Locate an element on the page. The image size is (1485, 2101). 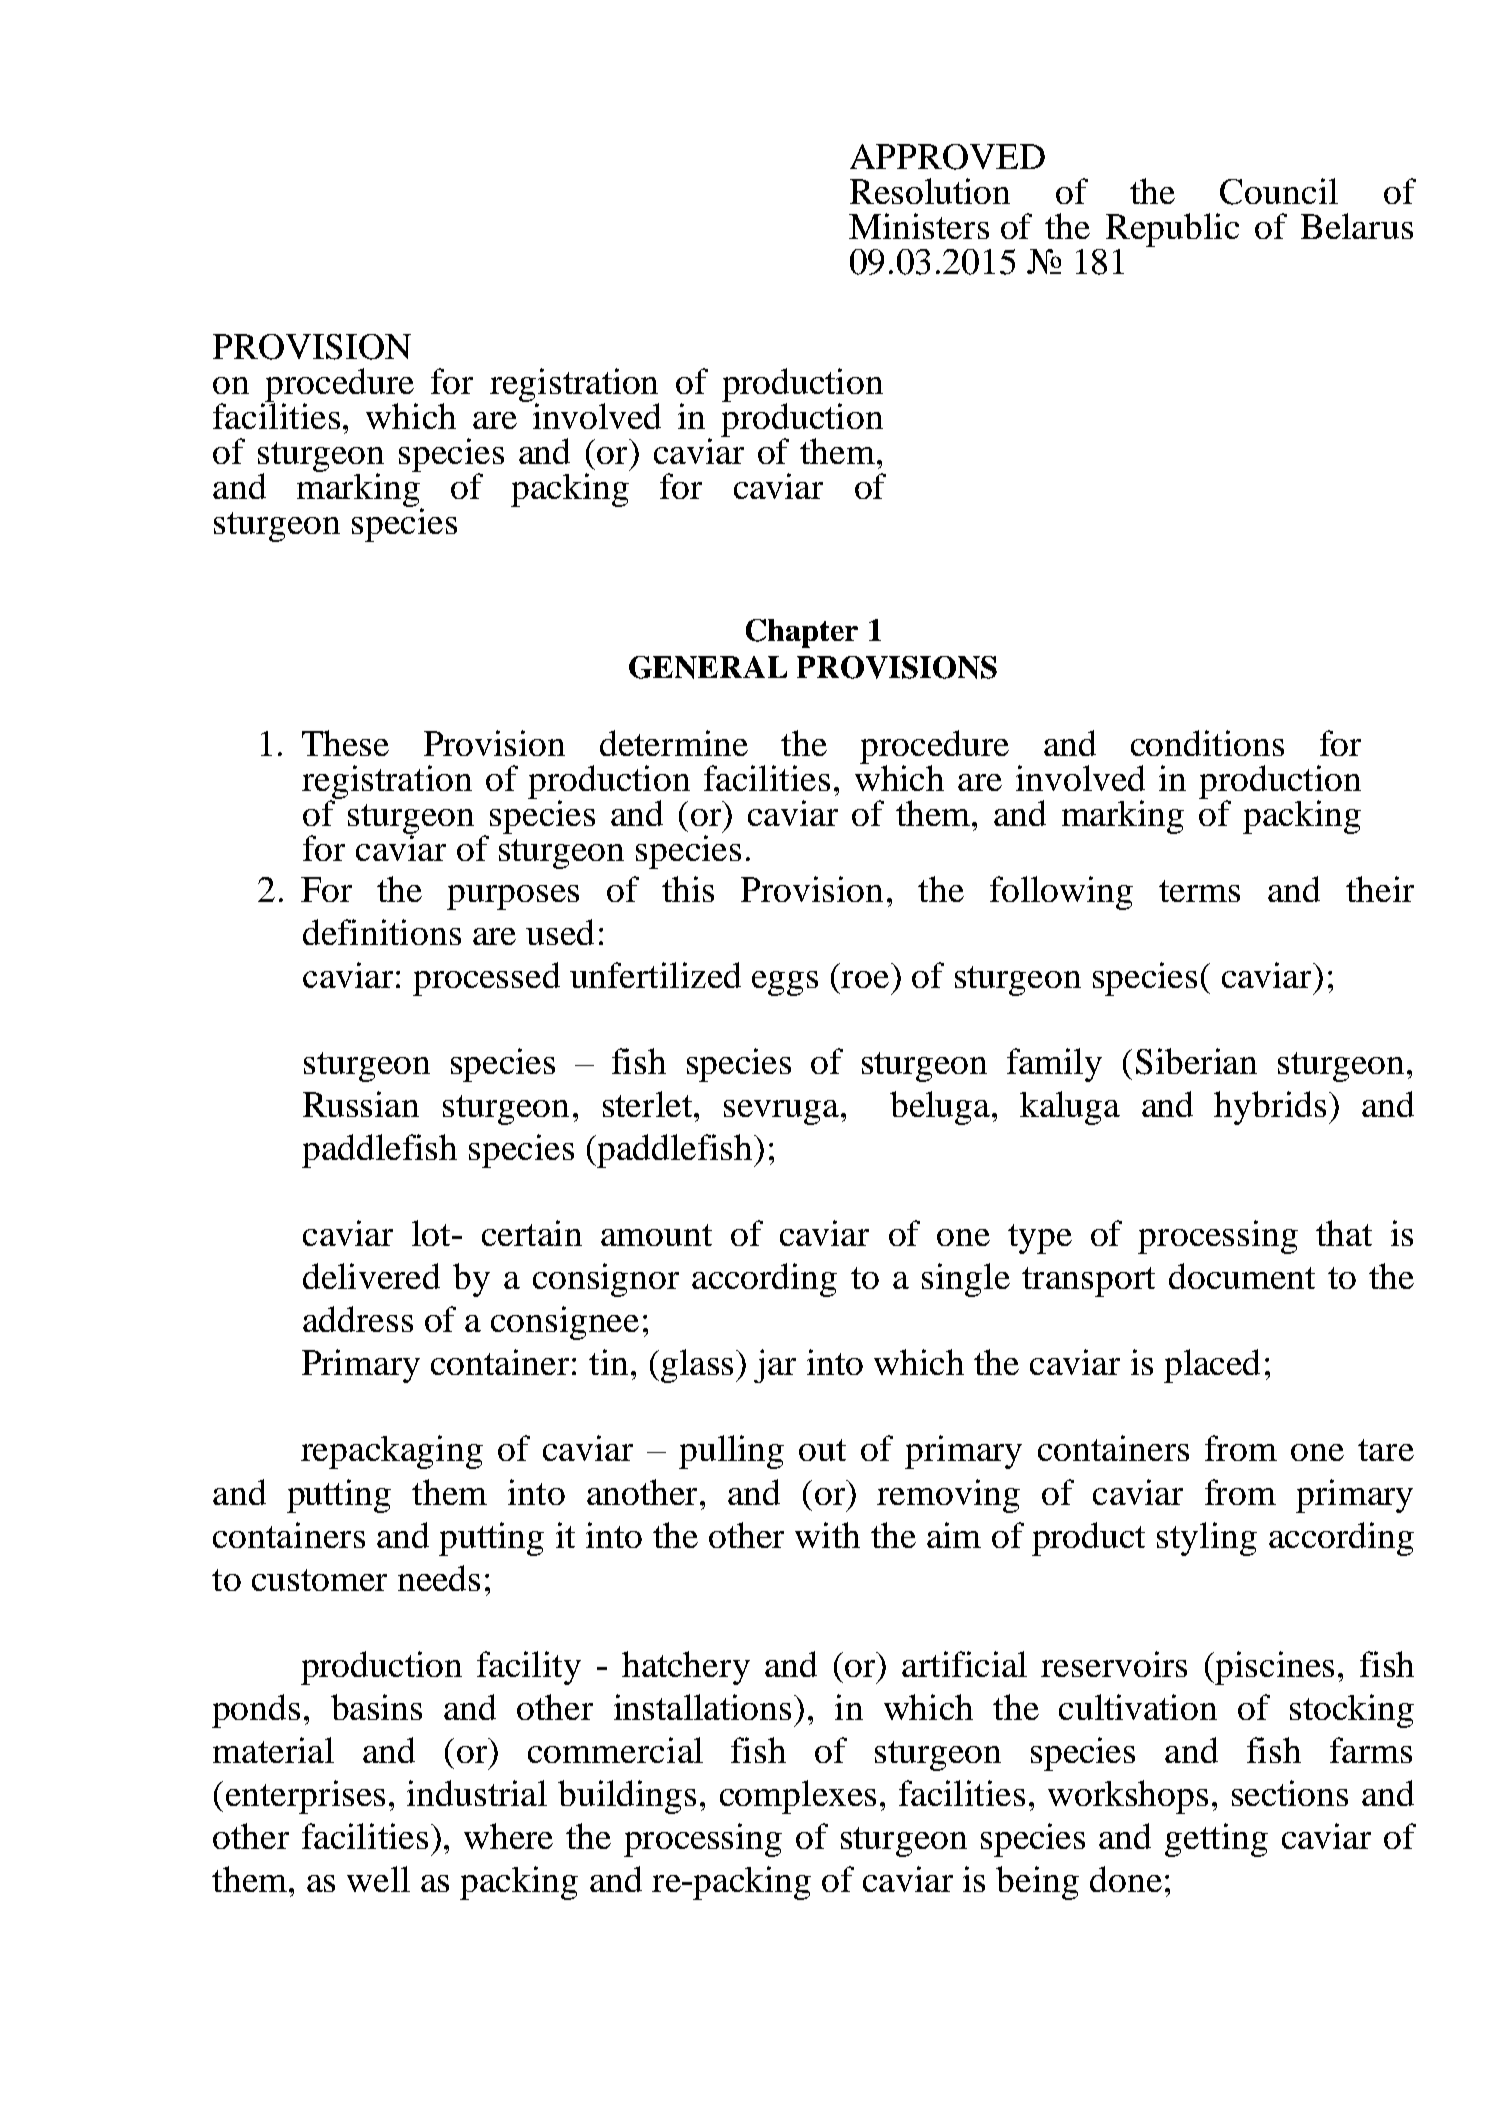
Siberian is located at coordinates (1196, 1061).
